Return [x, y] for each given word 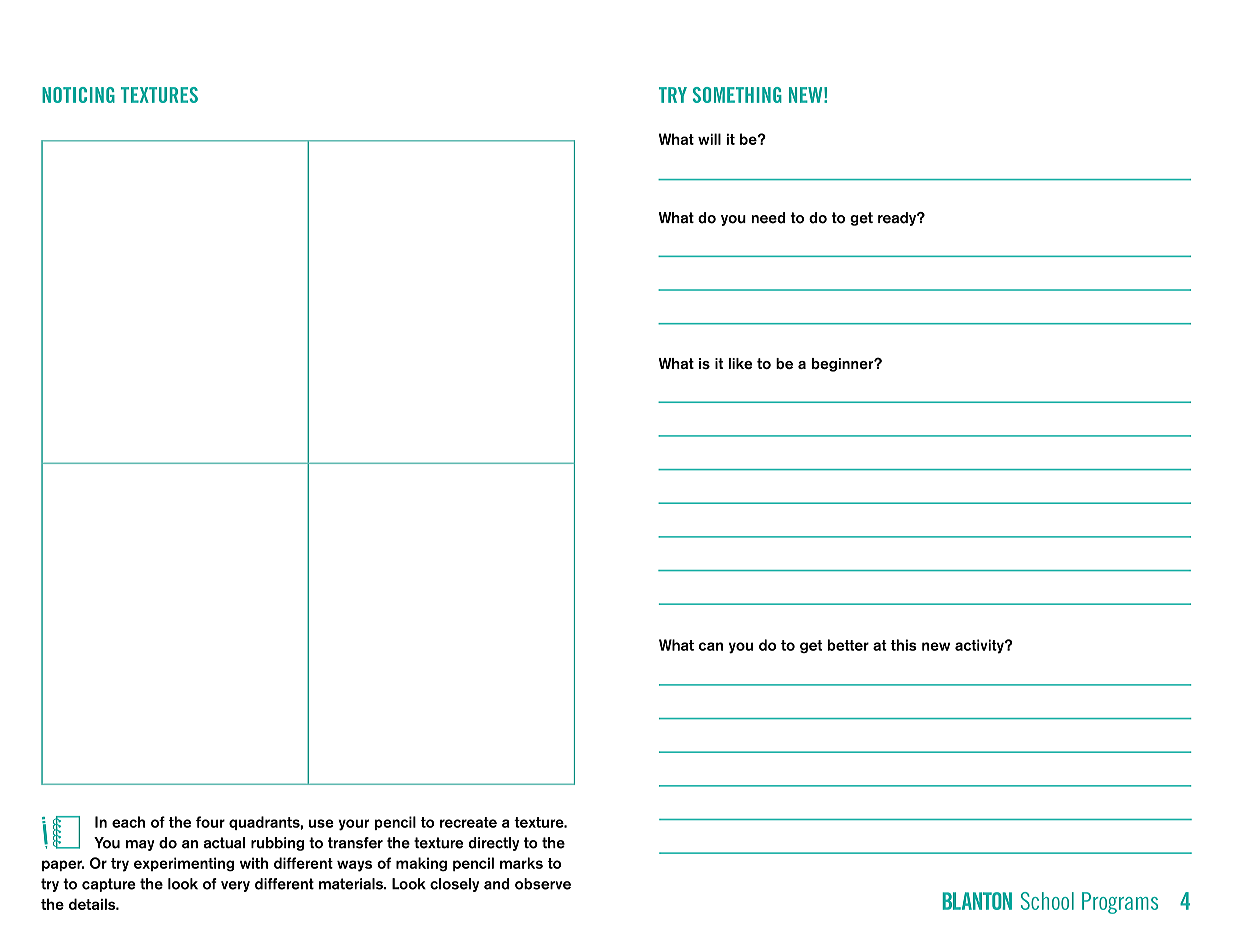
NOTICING [78, 95]
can [711, 646]
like [741, 363]
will [709, 139]
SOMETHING [737, 95]
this [904, 645]
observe [543, 884]
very [235, 886]
